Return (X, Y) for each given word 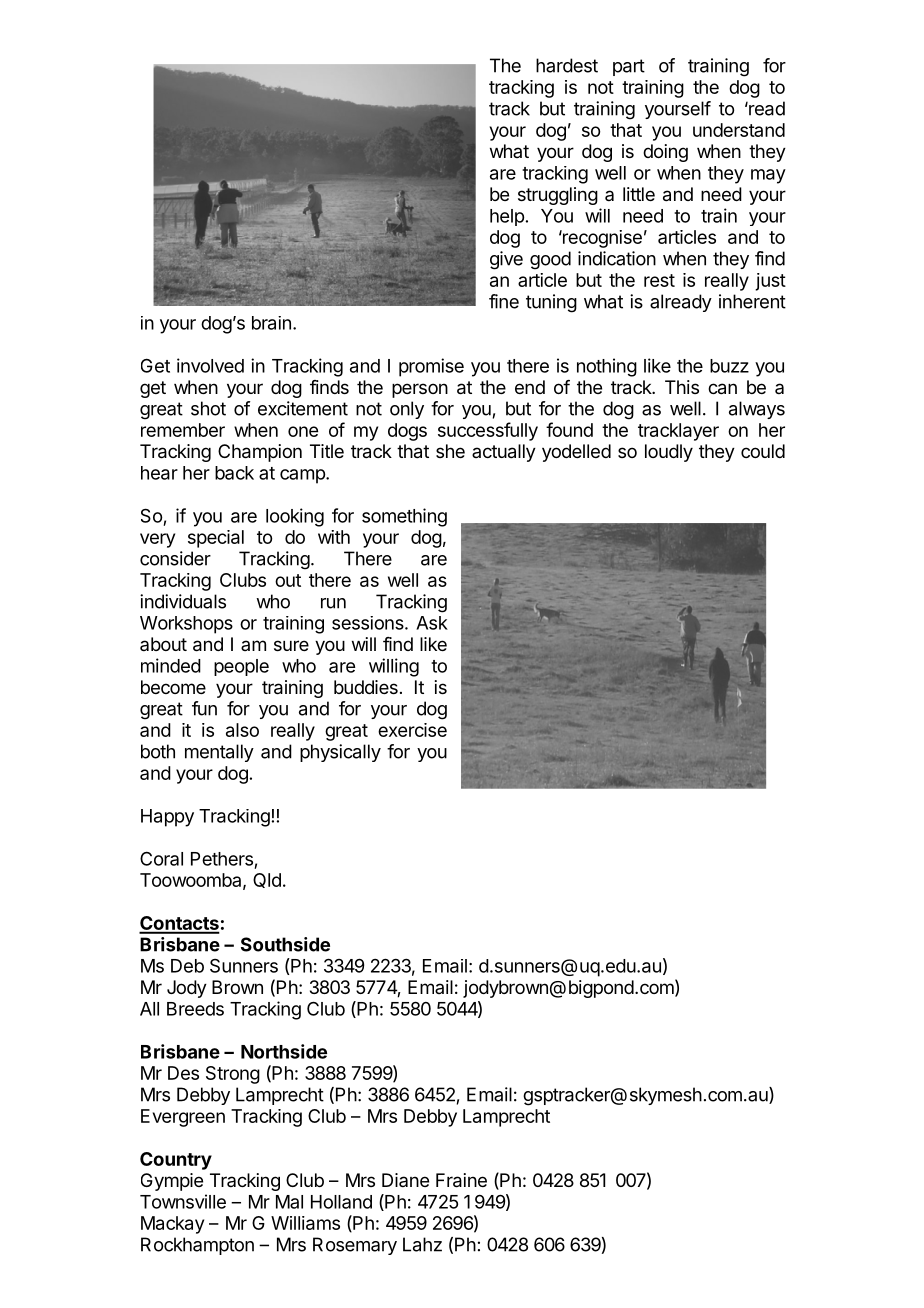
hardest (567, 65)
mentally (219, 753)
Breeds (195, 1009)
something (404, 517)
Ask (432, 623)
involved (210, 365)
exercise (412, 730)
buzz (729, 366)
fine (504, 301)
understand (739, 130)
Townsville (183, 1201)
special (216, 539)
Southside (285, 944)
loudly (669, 453)
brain (271, 323)
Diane (405, 1180)
